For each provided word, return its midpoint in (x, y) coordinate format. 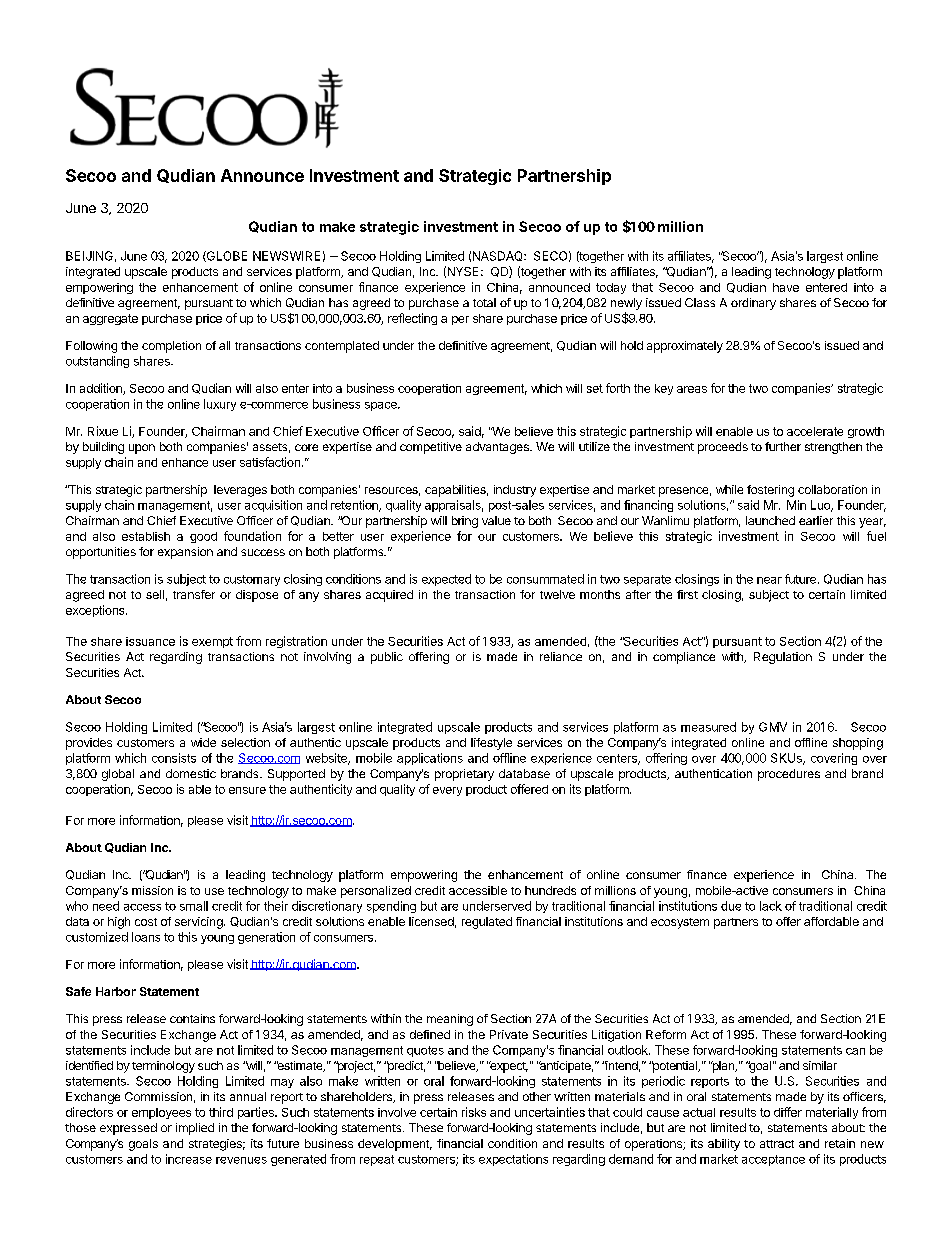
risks (474, 1112)
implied (195, 1129)
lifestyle (491, 744)
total (484, 302)
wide (203, 742)
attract (777, 1144)
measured (708, 727)
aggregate (110, 319)
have (786, 287)
